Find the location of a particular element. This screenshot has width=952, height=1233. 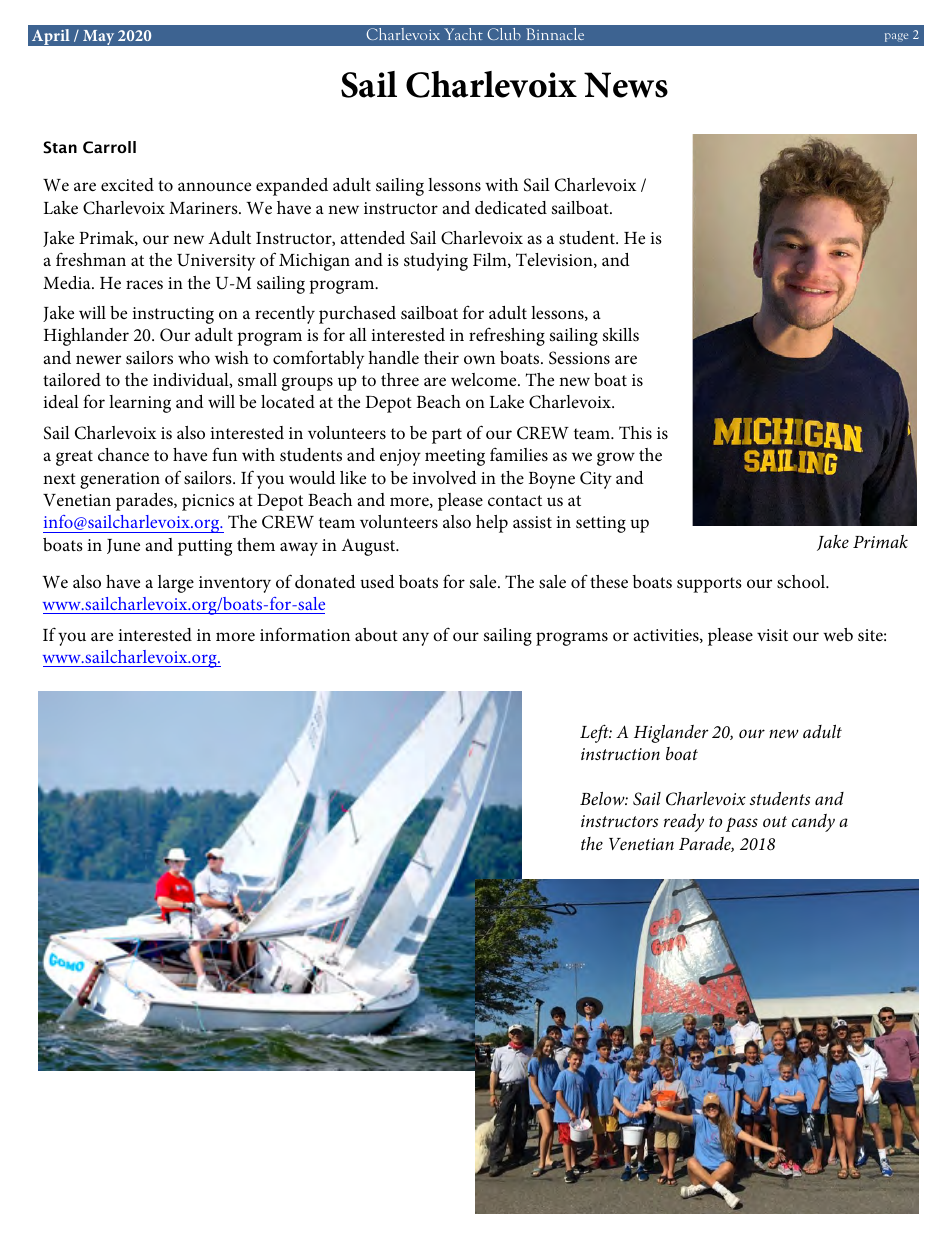

any is located at coordinates (416, 639).
